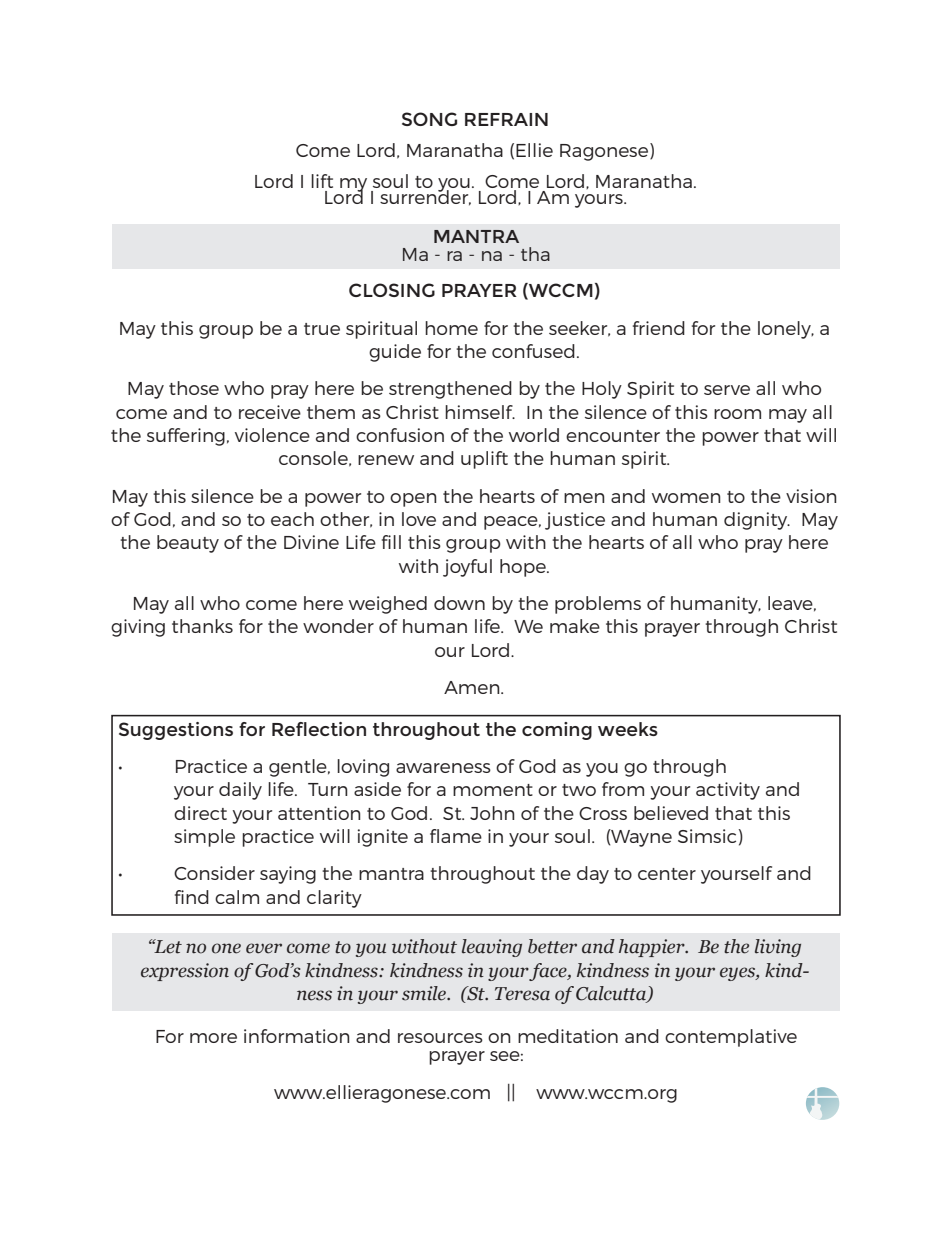  What do you see at coordinates (467, 568) in the page?
I see `joyful` at bounding box center [467, 568].
